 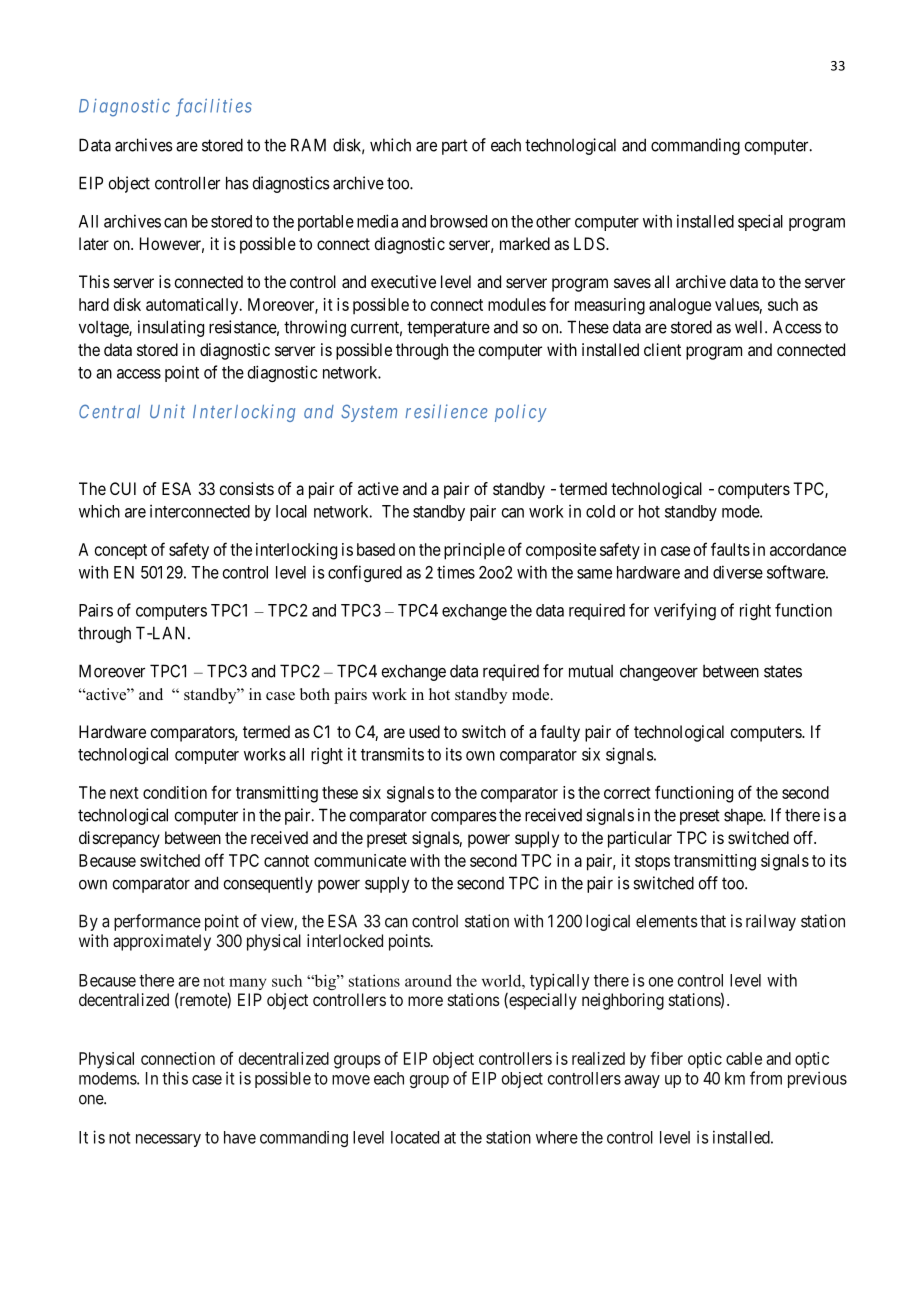 I want to click on insulating, so click(x=171, y=328).
